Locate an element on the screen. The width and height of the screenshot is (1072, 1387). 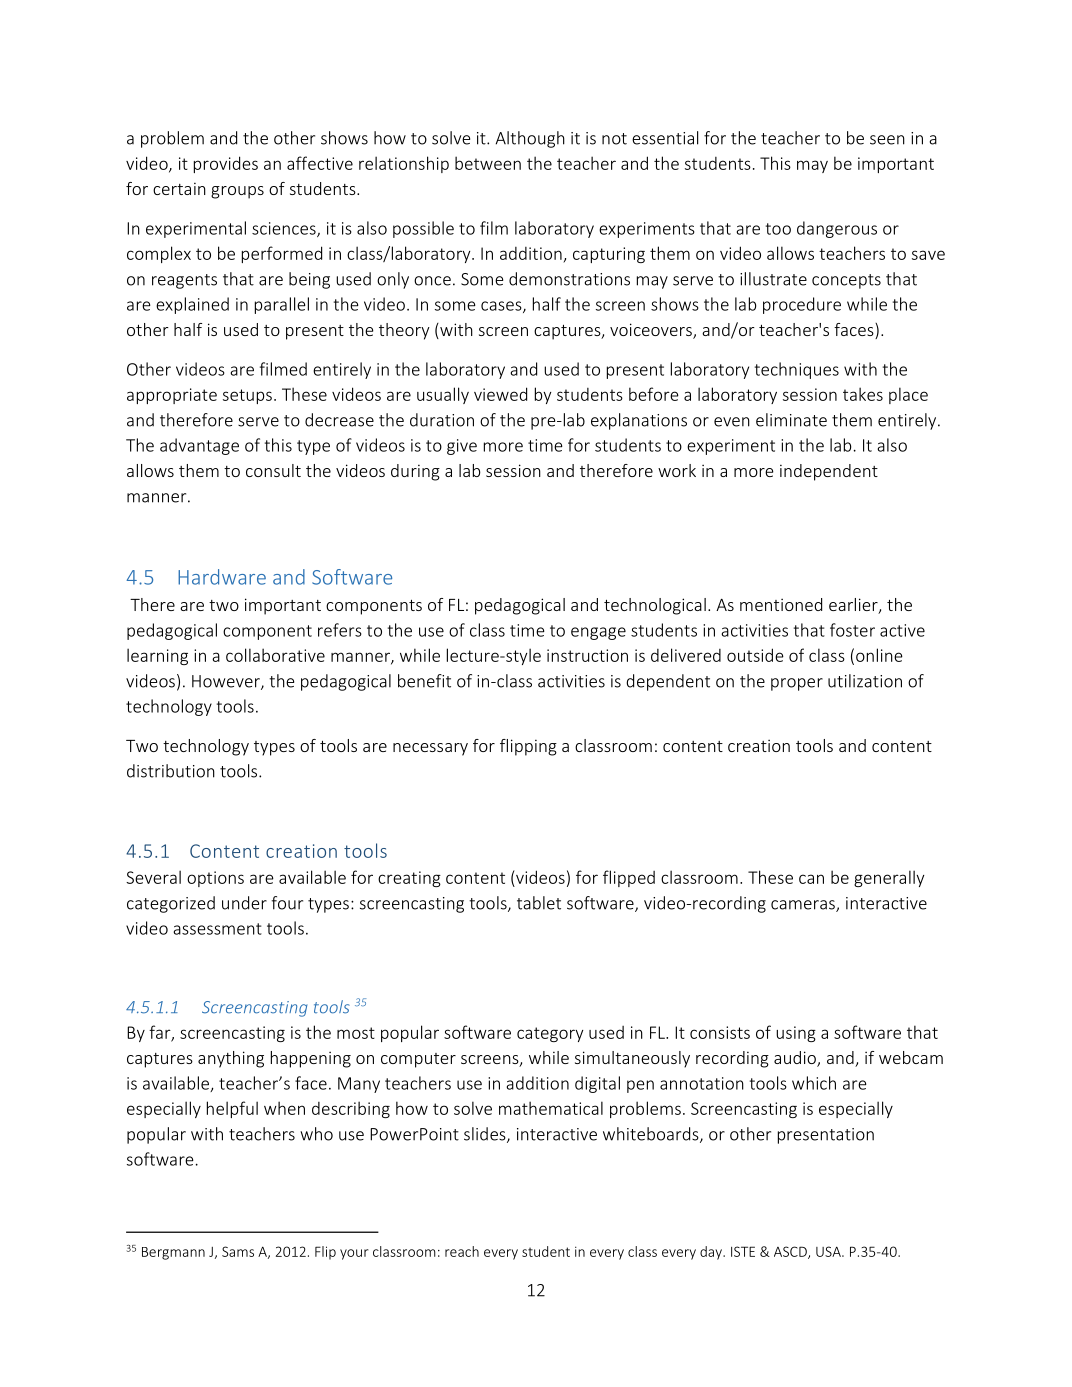
Although is located at coordinates (530, 139).
